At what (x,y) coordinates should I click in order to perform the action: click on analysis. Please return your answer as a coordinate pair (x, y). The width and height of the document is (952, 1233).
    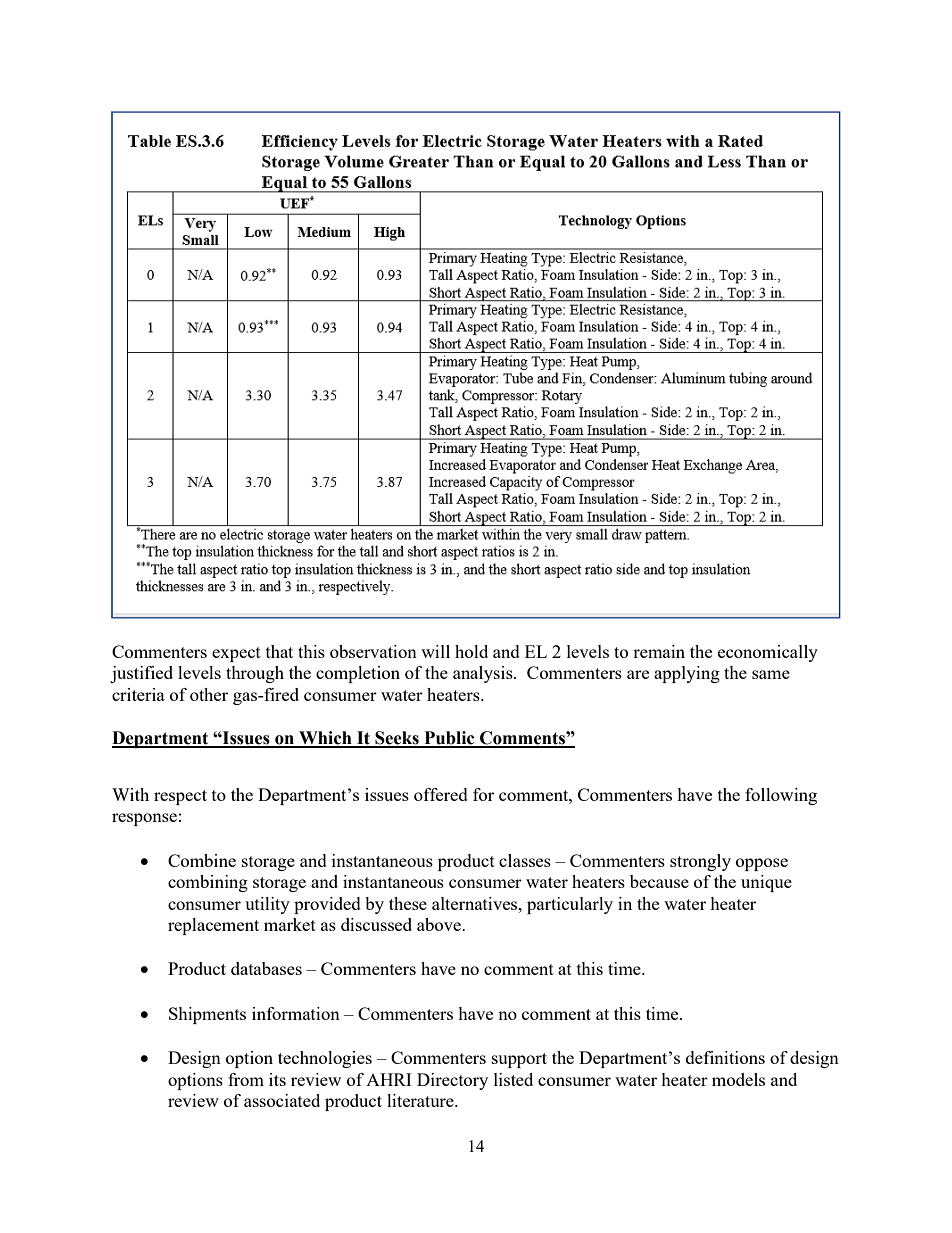
    Looking at the image, I should click on (484, 674).
